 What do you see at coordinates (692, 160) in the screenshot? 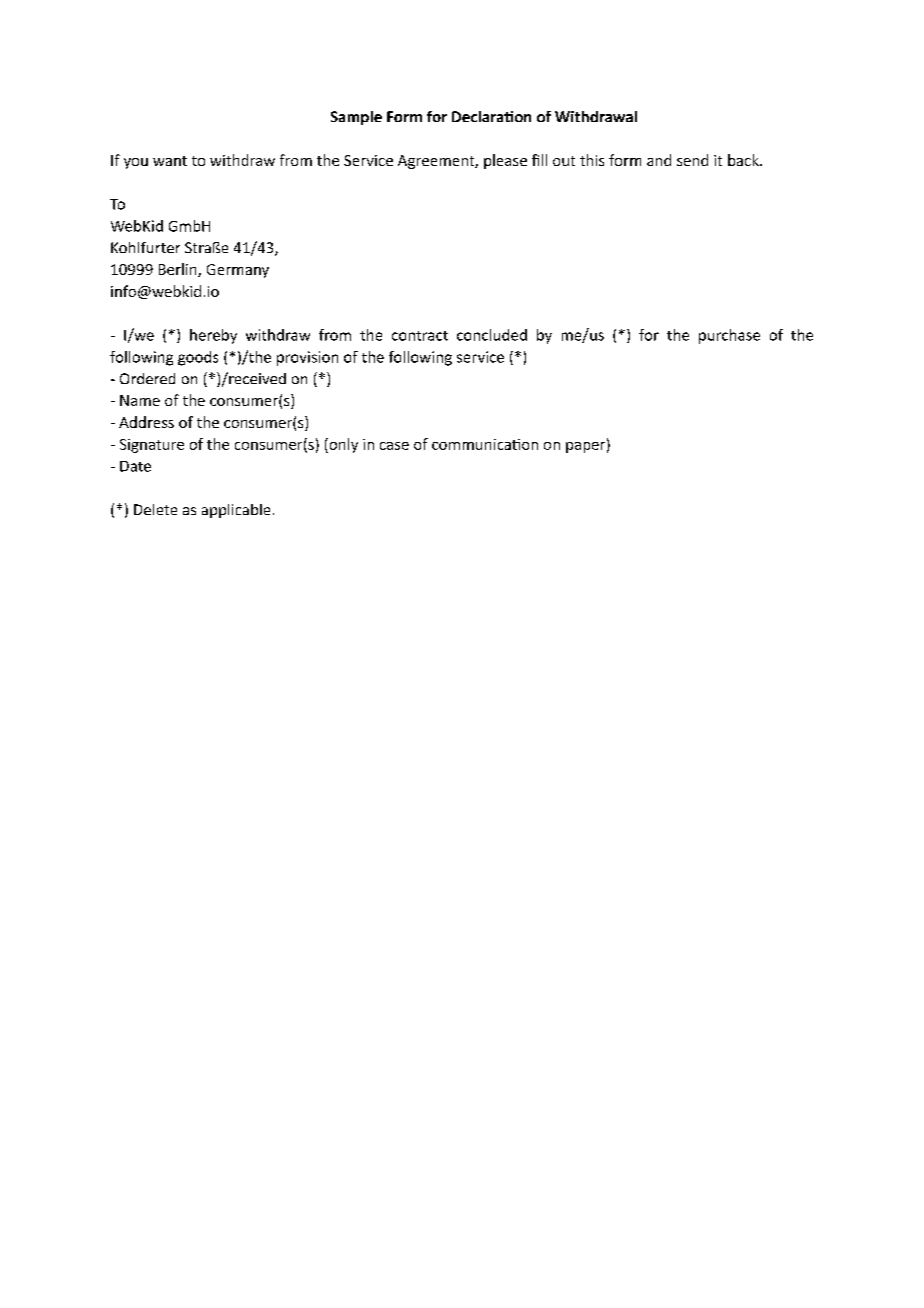
I see `send` at bounding box center [692, 160].
